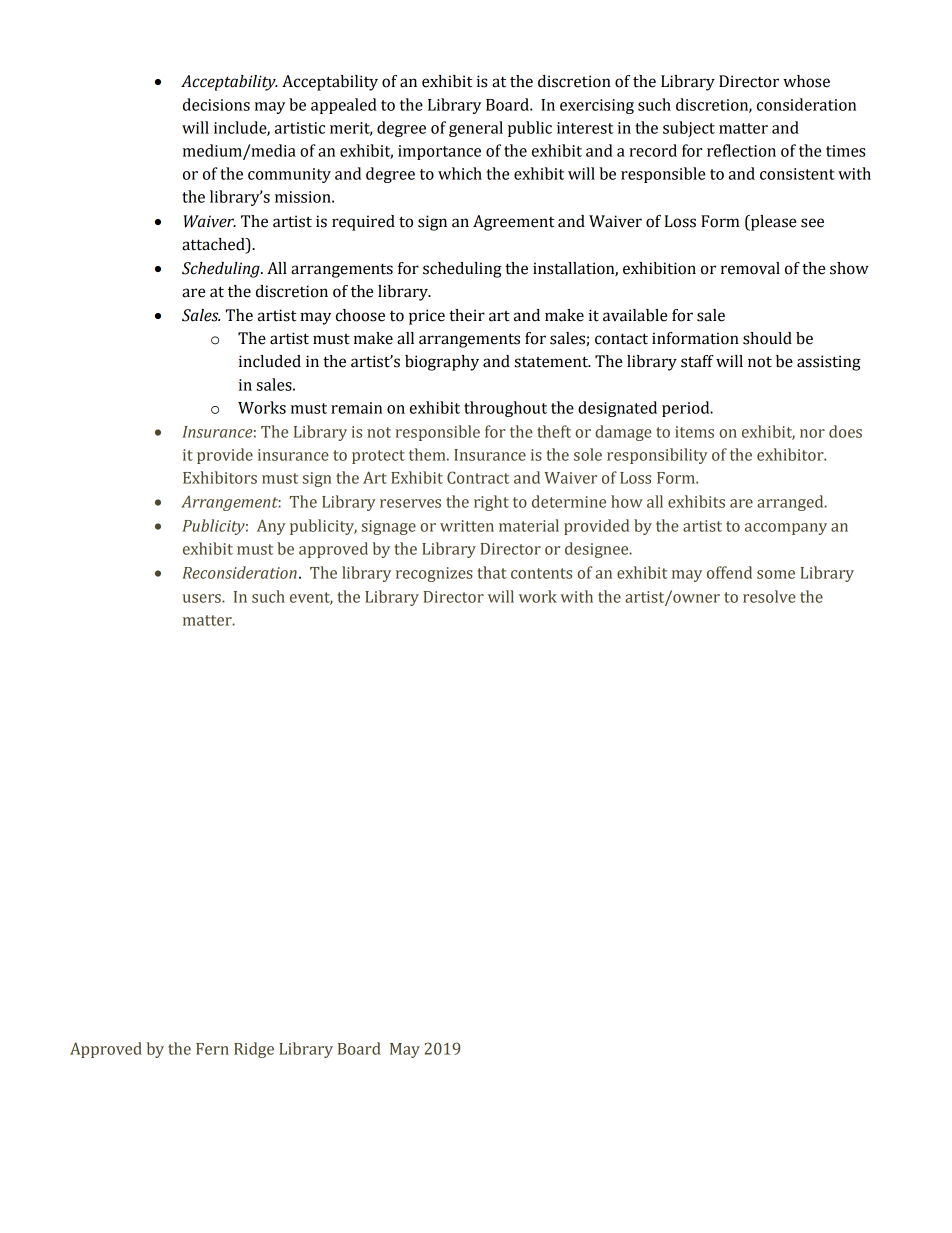  I want to click on general, so click(476, 129).
